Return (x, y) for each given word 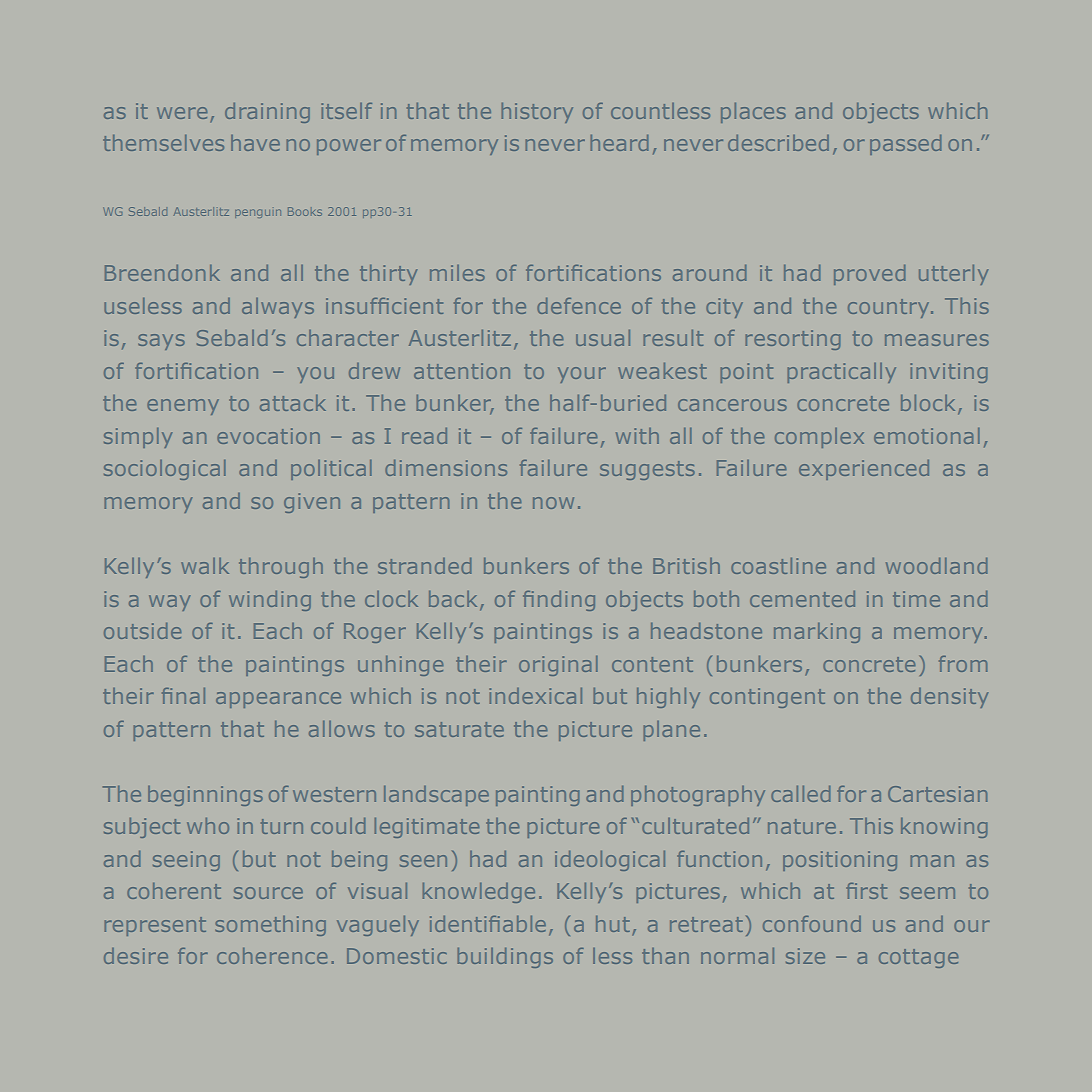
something (270, 926)
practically (842, 373)
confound (812, 924)
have (255, 143)
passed (905, 145)
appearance (278, 700)
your (582, 375)
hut (613, 924)
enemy (183, 407)
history (537, 113)
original (558, 666)
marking (817, 633)
